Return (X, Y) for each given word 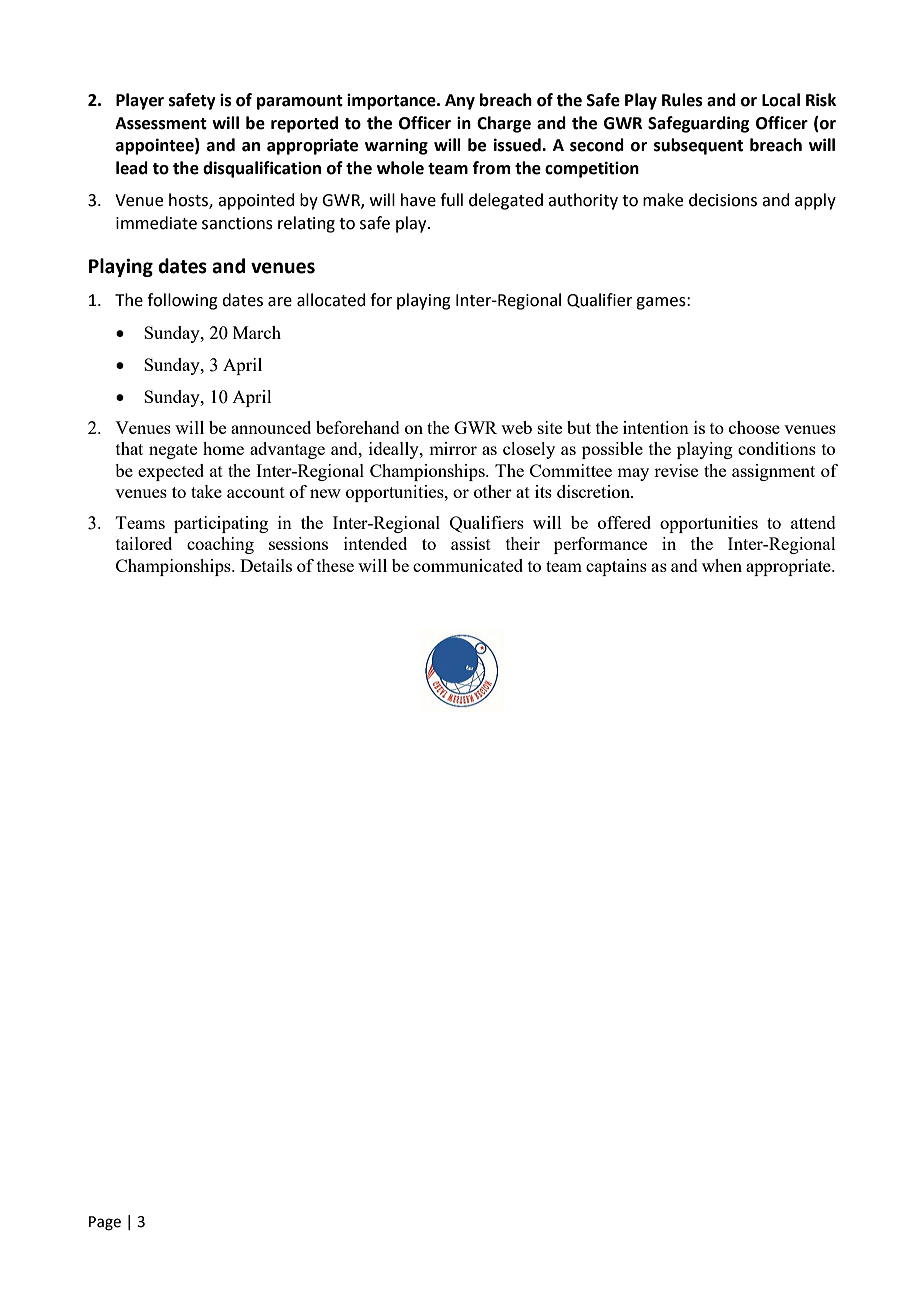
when (722, 565)
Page (105, 1223)
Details (266, 565)
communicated (468, 565)
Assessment (161, 123)
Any (460, 102)
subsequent (698, 146)
